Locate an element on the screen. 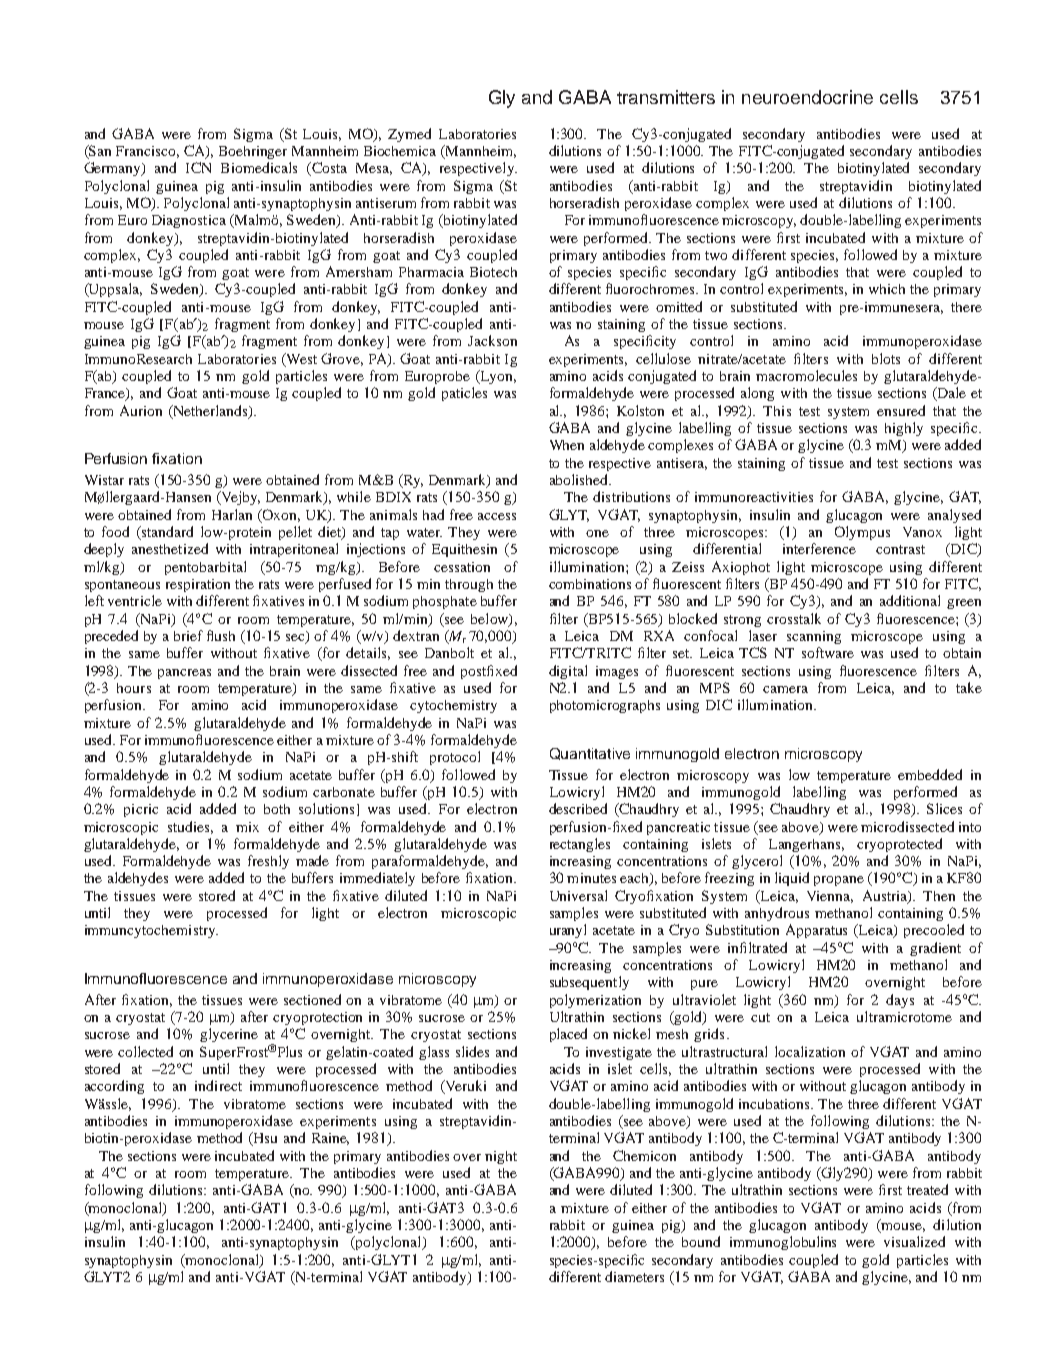 The width and height of the screenshot is (1060, 1372). propane is located at coordinates (839, 881).
